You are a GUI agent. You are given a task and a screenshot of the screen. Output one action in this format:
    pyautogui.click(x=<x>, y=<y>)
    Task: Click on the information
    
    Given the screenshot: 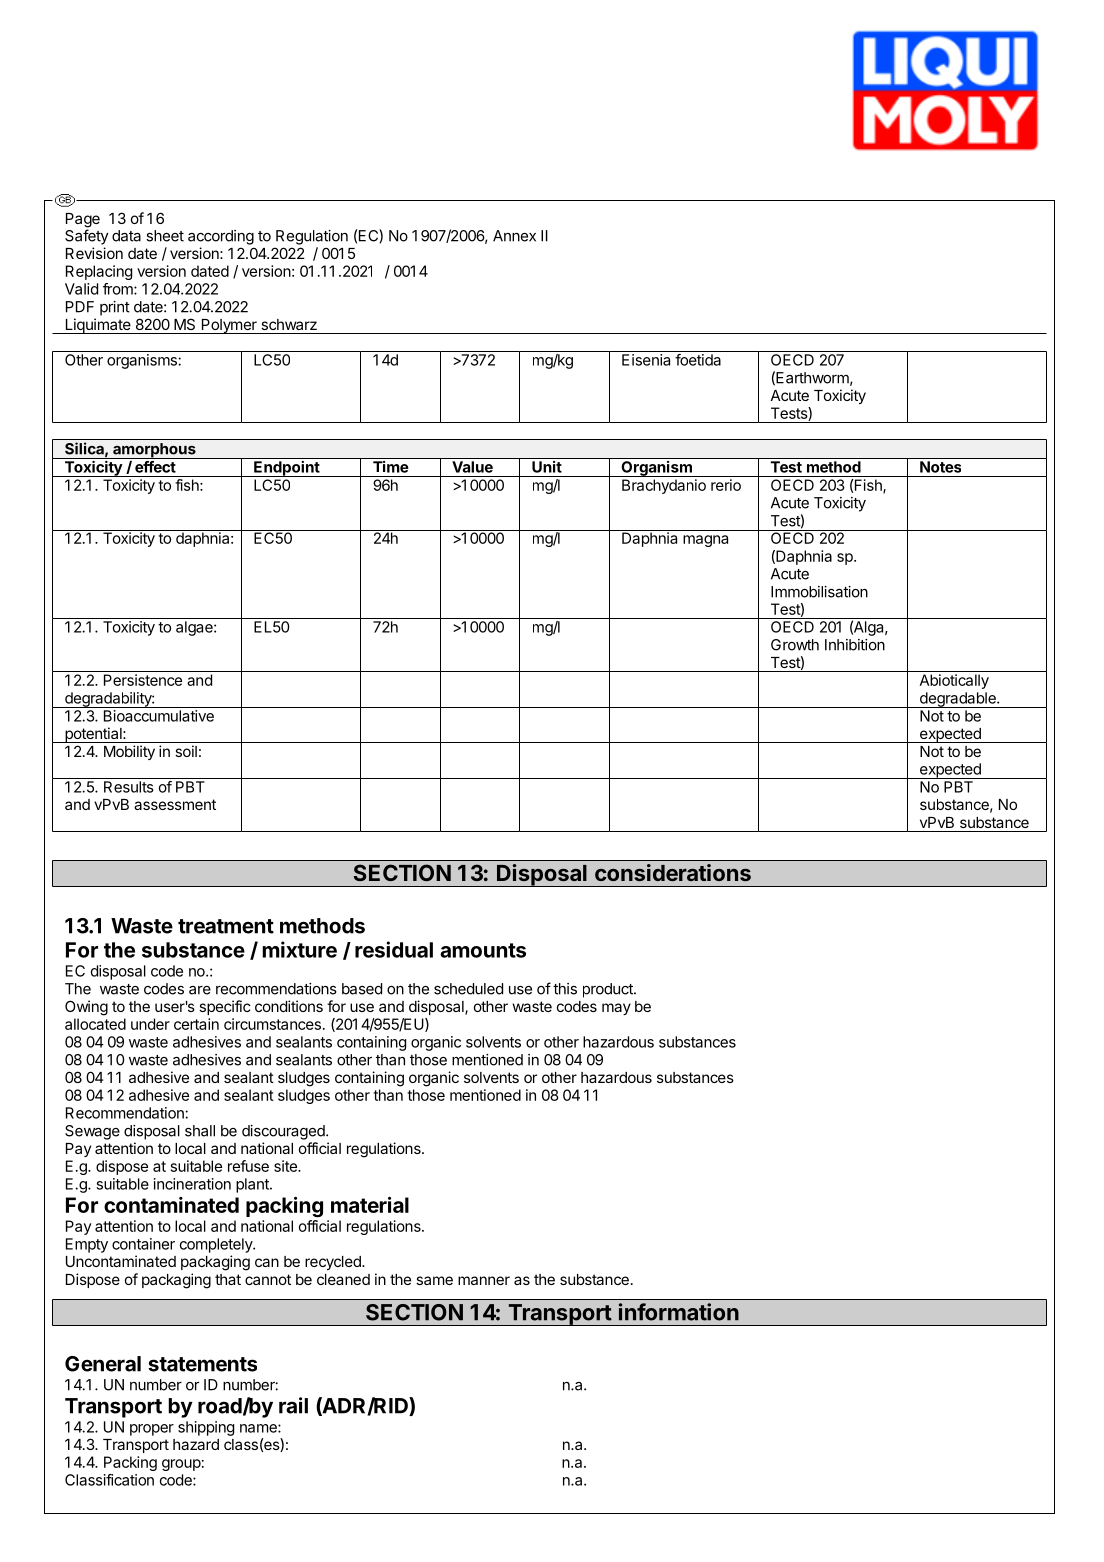 What is the action you would take?
    pyautogui.click(x=679, y=1312)
